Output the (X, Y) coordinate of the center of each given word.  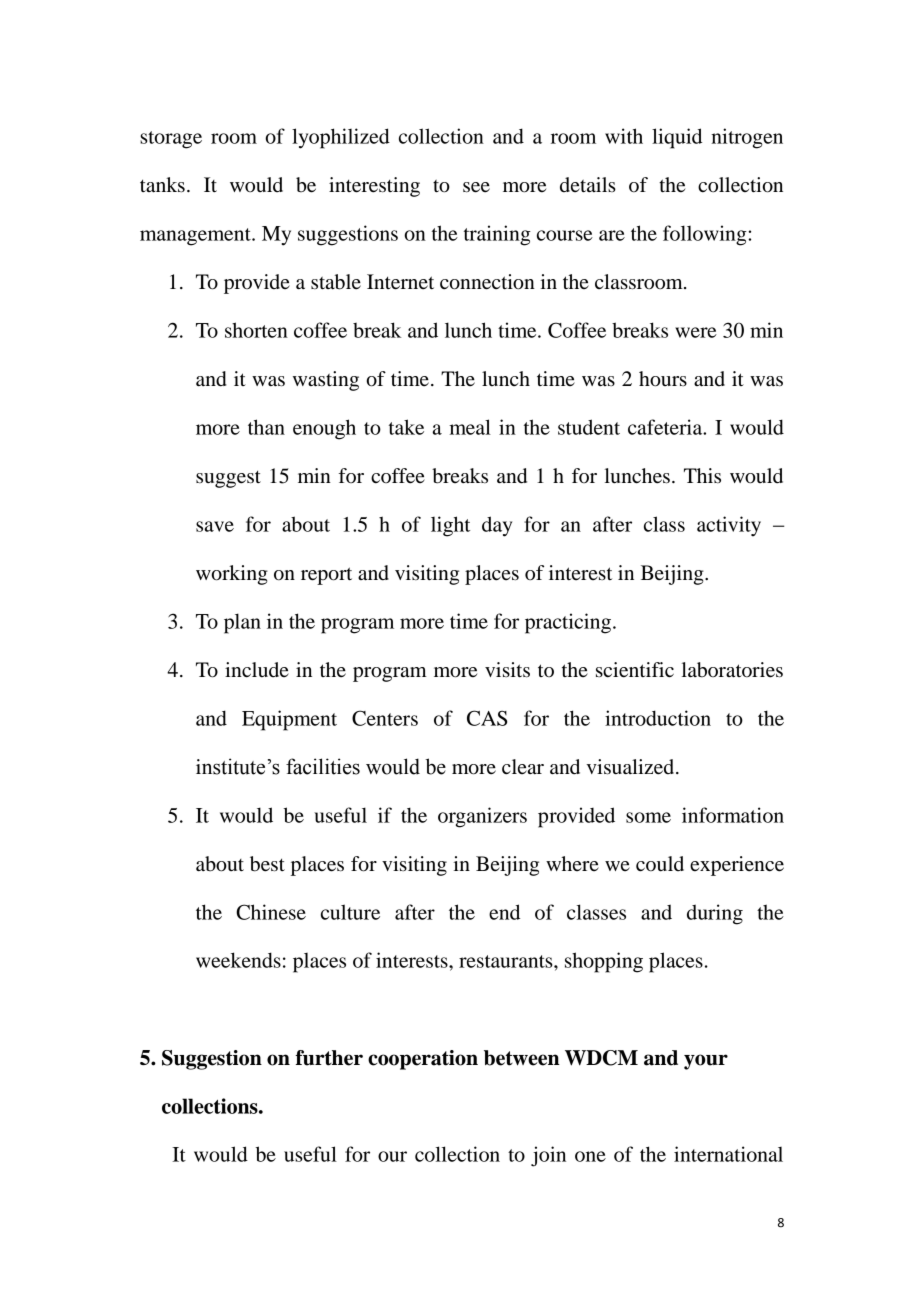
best (267, 864)
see (476, 187)
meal (470, 427)
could (660, 864)
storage (171, 140)
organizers (482, 817)
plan (242, 623)
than (266, 427)
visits (507, 670)
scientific (635, 670)
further (329, 1058)
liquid (677, 138)
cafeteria (666, 427)
